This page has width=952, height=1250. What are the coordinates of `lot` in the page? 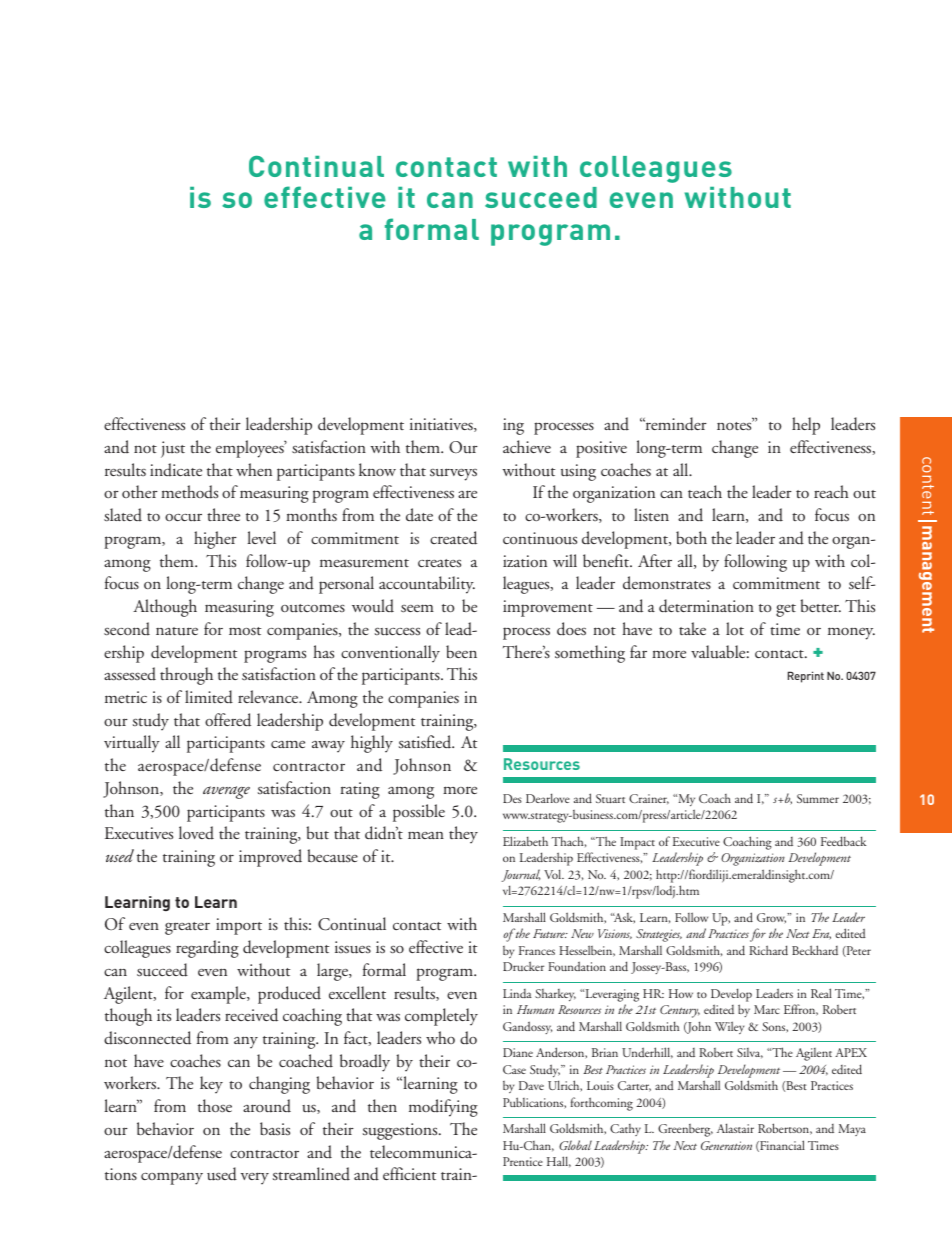 It's located at (735, 628).
